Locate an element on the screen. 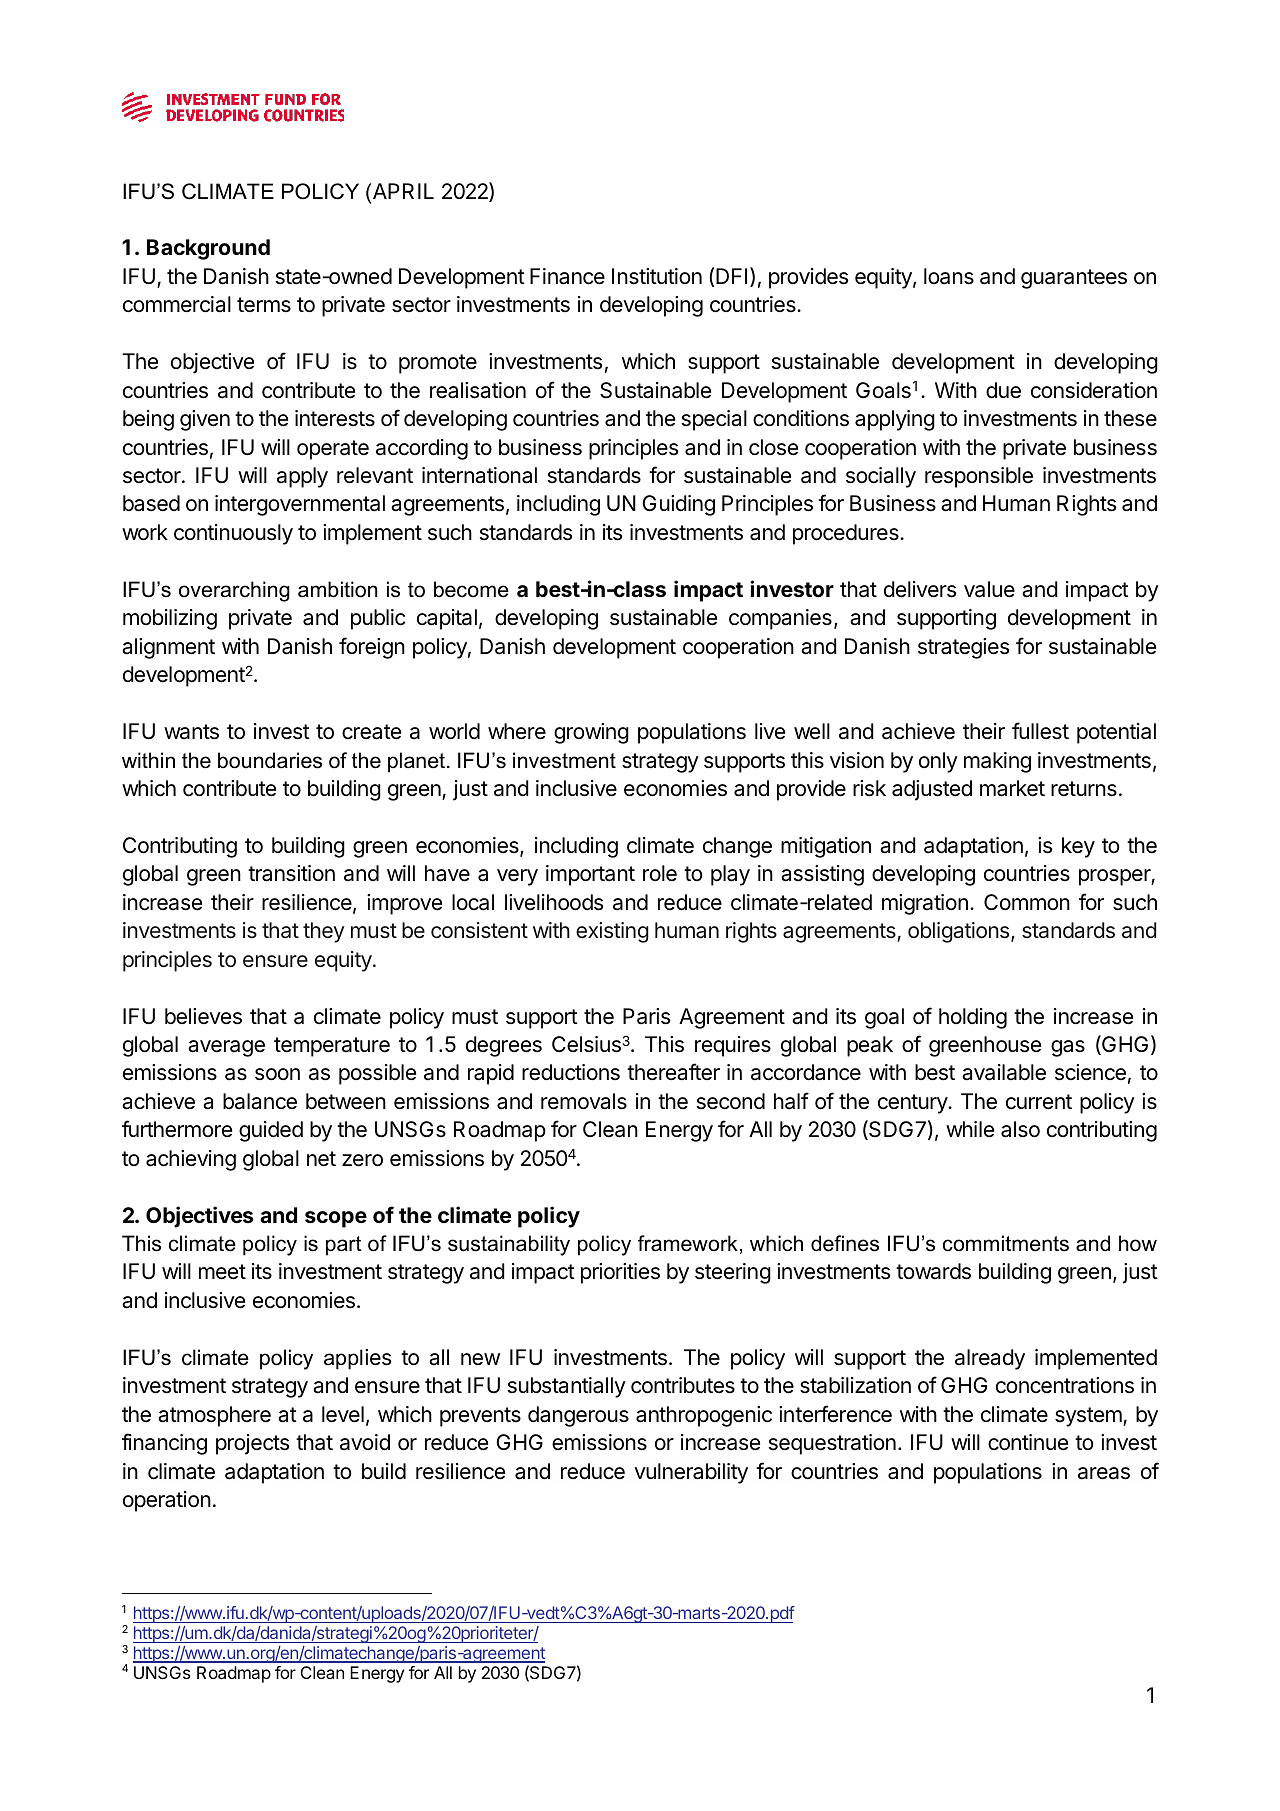  intergovernmental is located at coordinates (300, 505).
